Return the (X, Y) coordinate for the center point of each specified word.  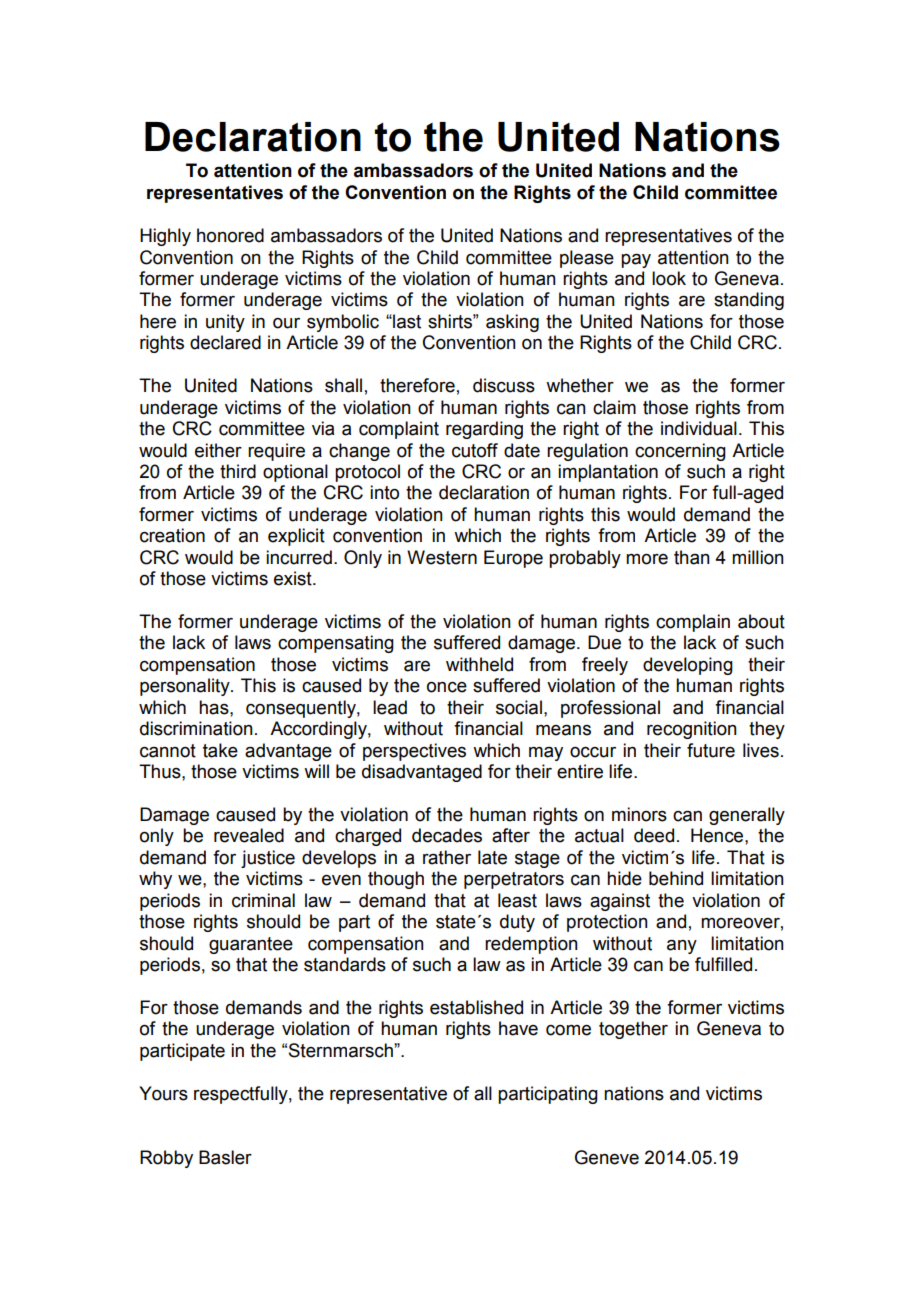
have (518, 1028)
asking (512, 323)
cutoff (475, 450)
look (669, 278)
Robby (166, 1159)
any (682, 946)
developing (688, 666)
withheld (479, 664)
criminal (263, 900)
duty (517, 923)
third (238, 471)
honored (230, 235)
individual (699, 428)
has (215, 707)
